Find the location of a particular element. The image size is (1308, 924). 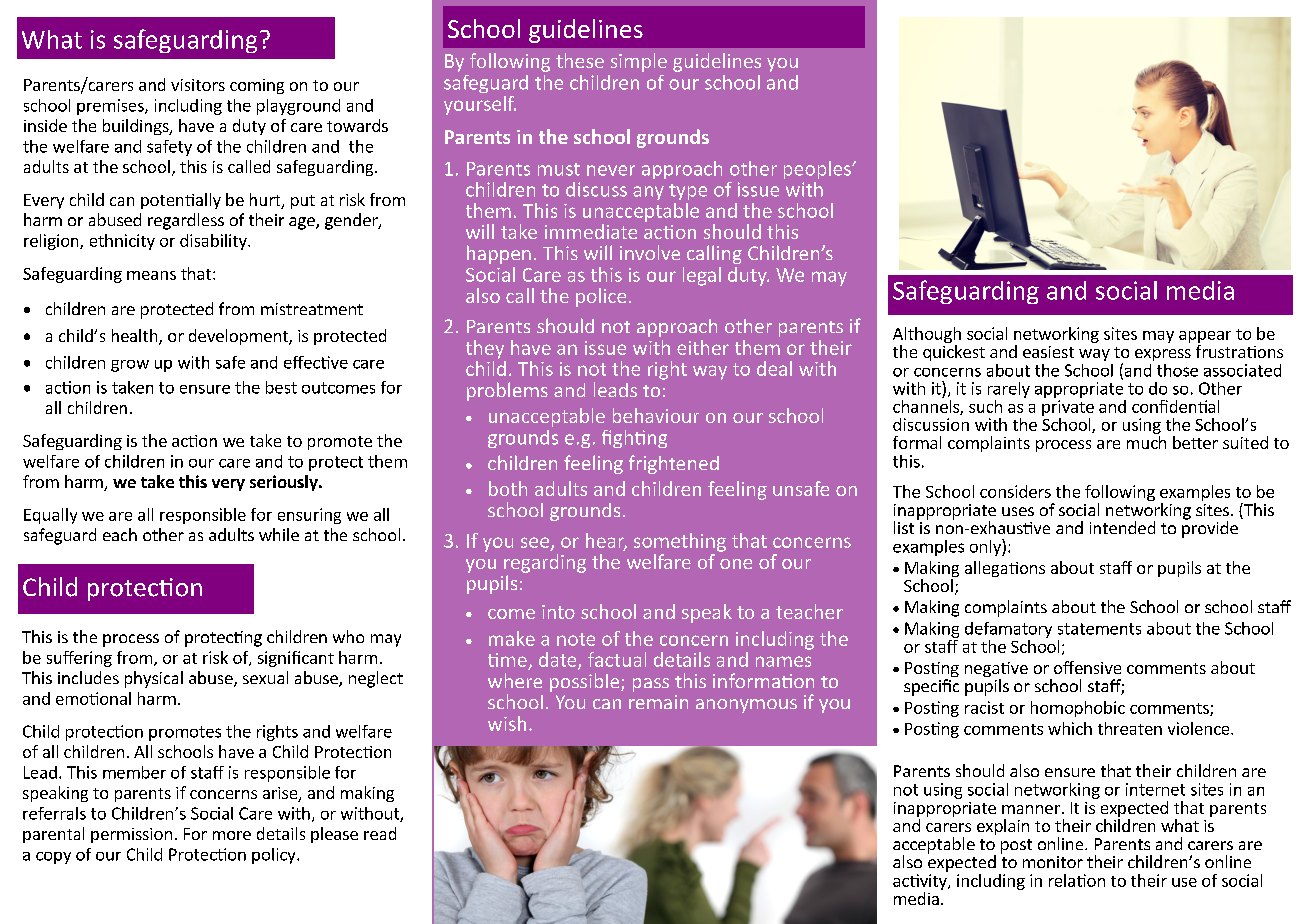

visitors is located at coordinates (198, 85).
